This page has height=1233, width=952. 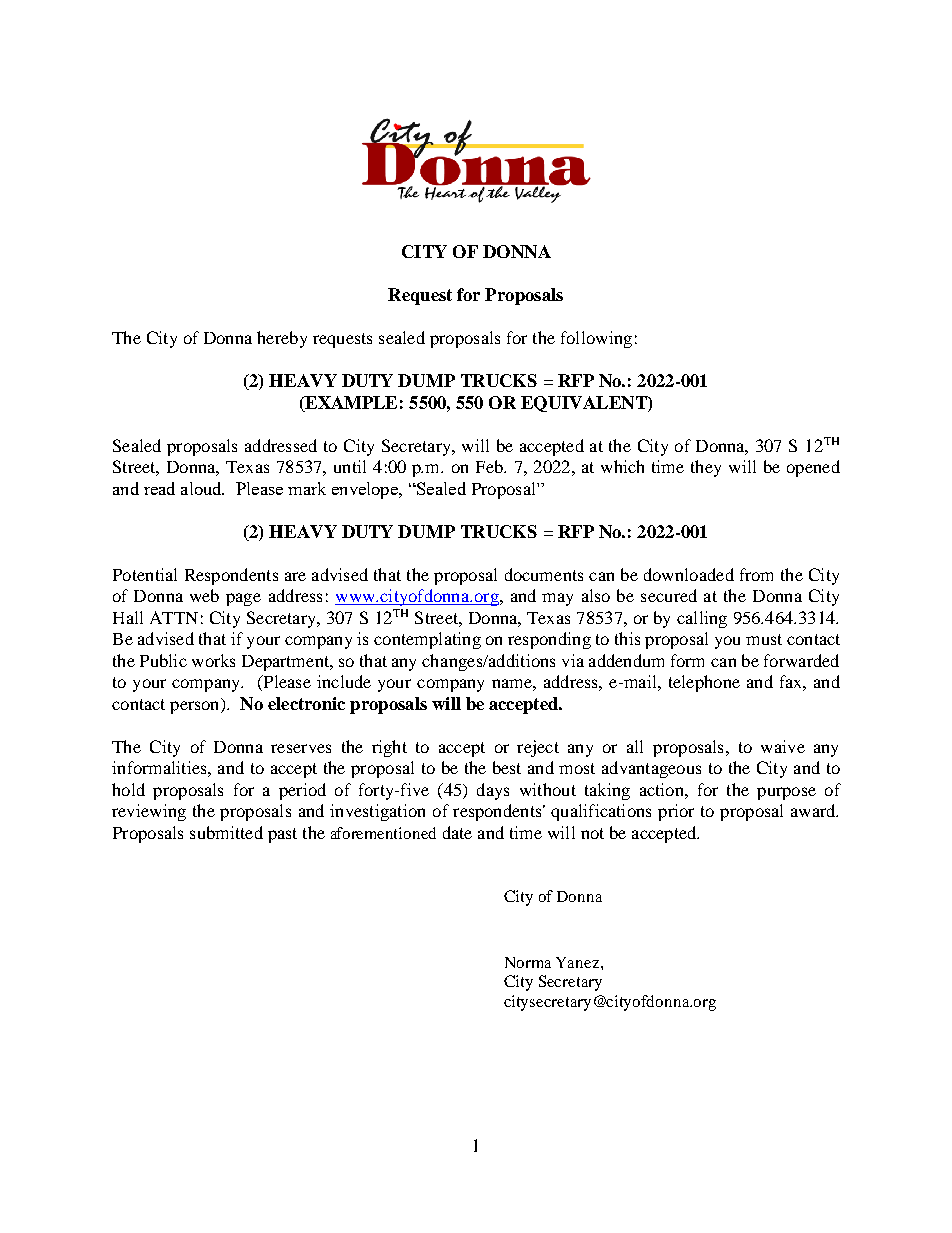 I want to click on purpose, so click(x=786, y=793).
